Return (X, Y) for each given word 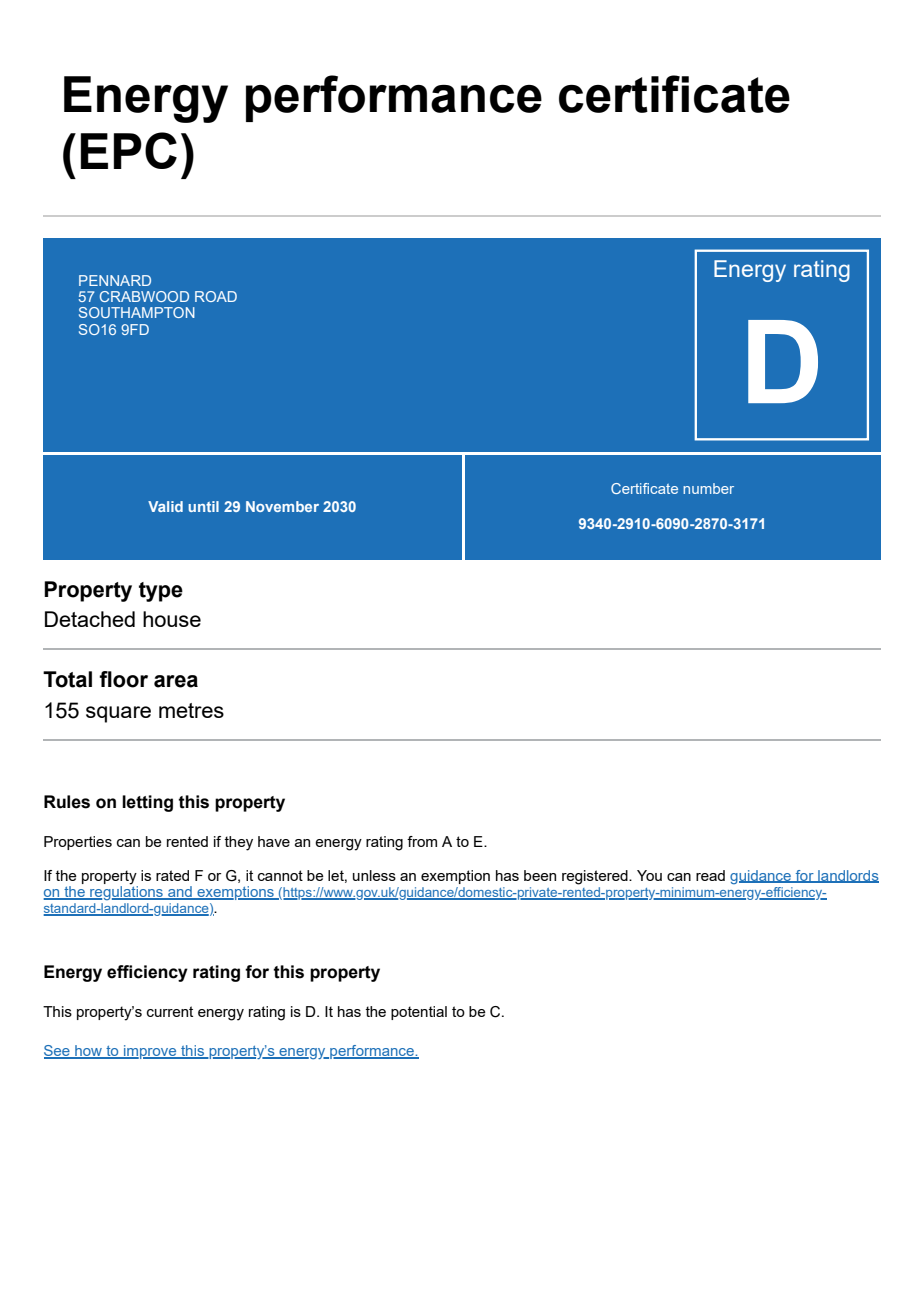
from (422, 841)
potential (419, 1013)
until (203, 506)
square (118, 714)
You (649, 875)
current (170, 1011)
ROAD (216, 296)
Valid (165, 506)
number (708, 488)
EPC (129, 150)
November (282, 506)
